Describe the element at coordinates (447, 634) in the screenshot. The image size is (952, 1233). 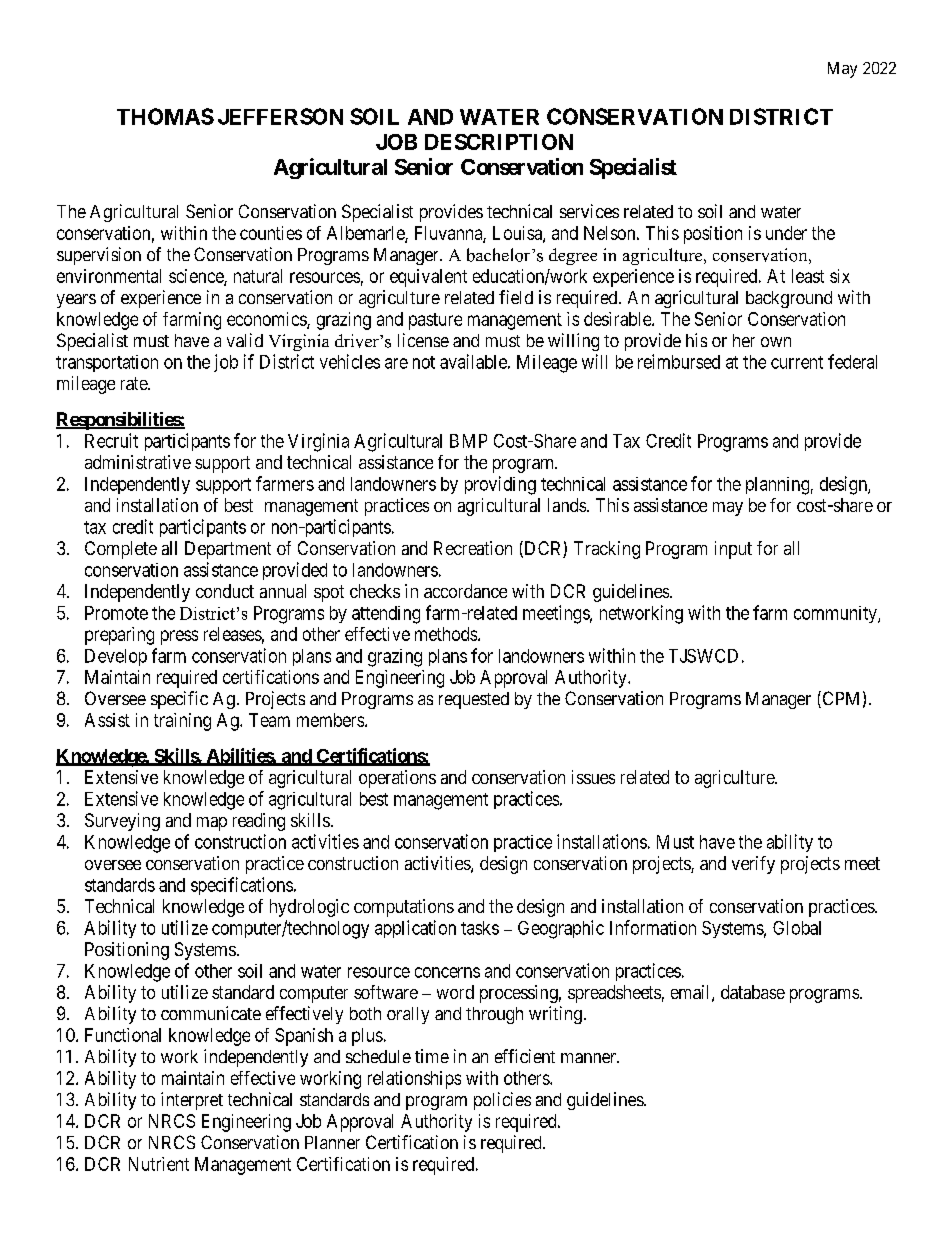
I see `methods` at that location.
